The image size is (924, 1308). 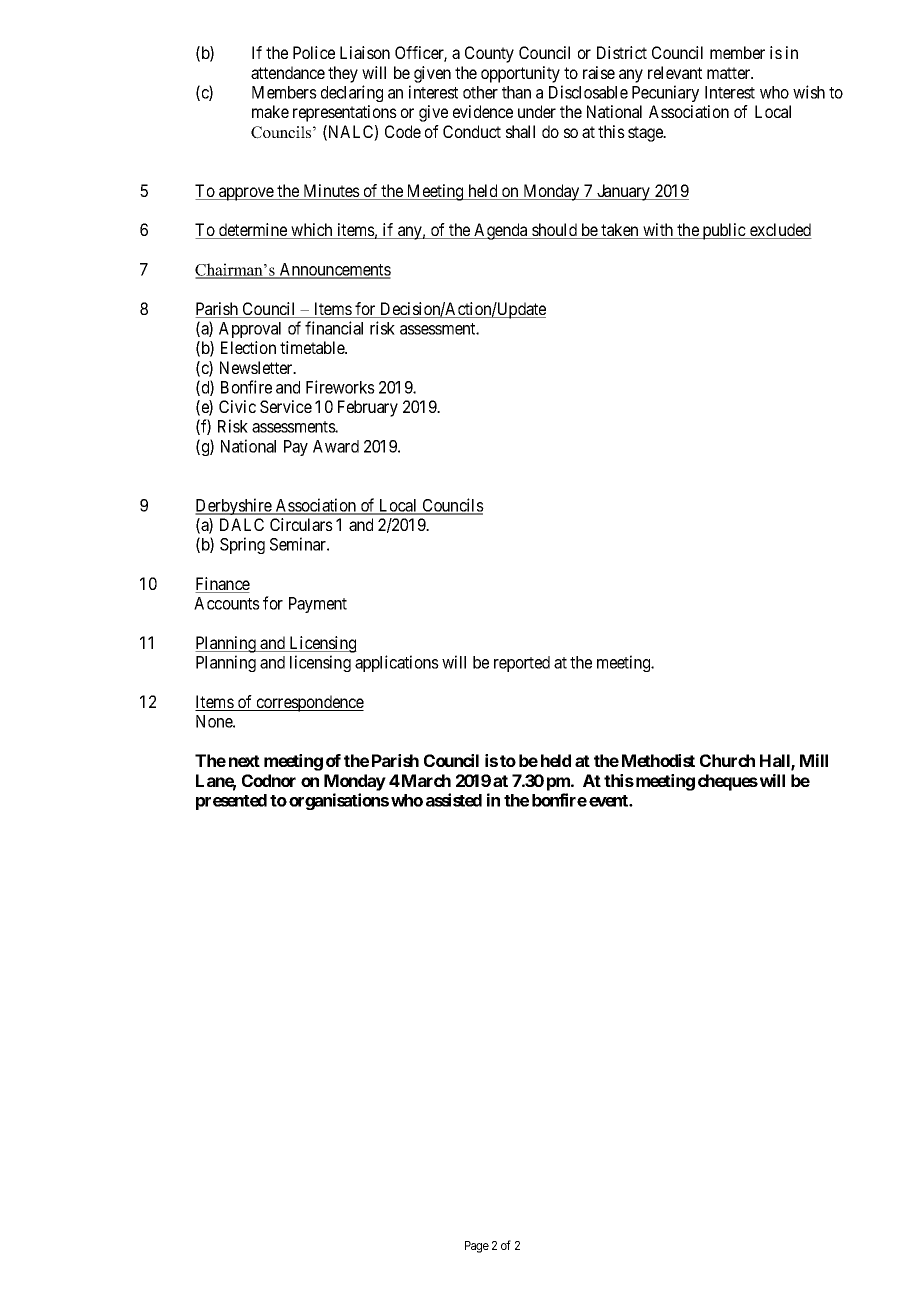 What do you see at coordinates (728, 782) in the screenshot?
I see `cheques` at bounding box center [728, 782].
